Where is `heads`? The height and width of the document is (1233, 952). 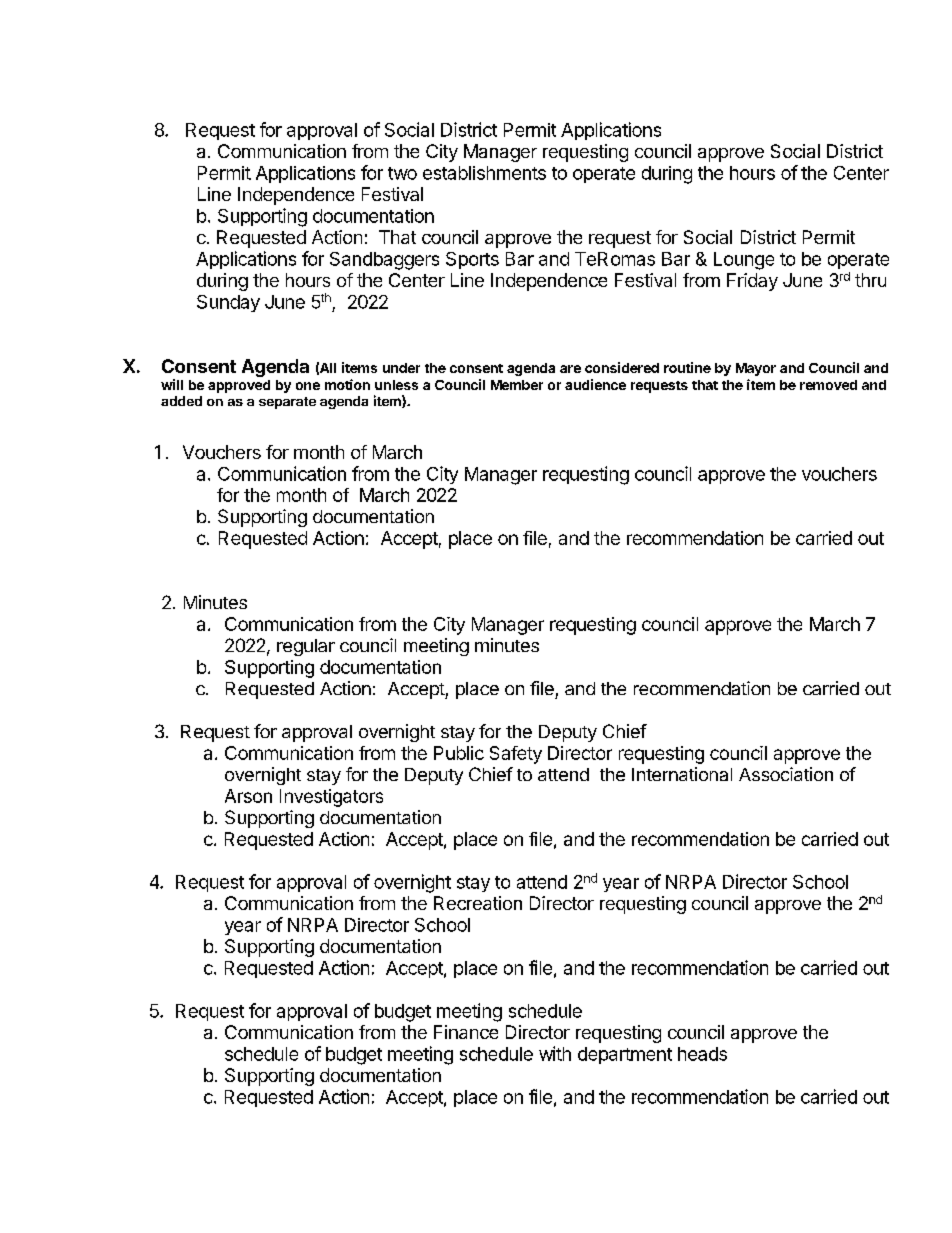
heads is located at coordinates (702, 1054).
